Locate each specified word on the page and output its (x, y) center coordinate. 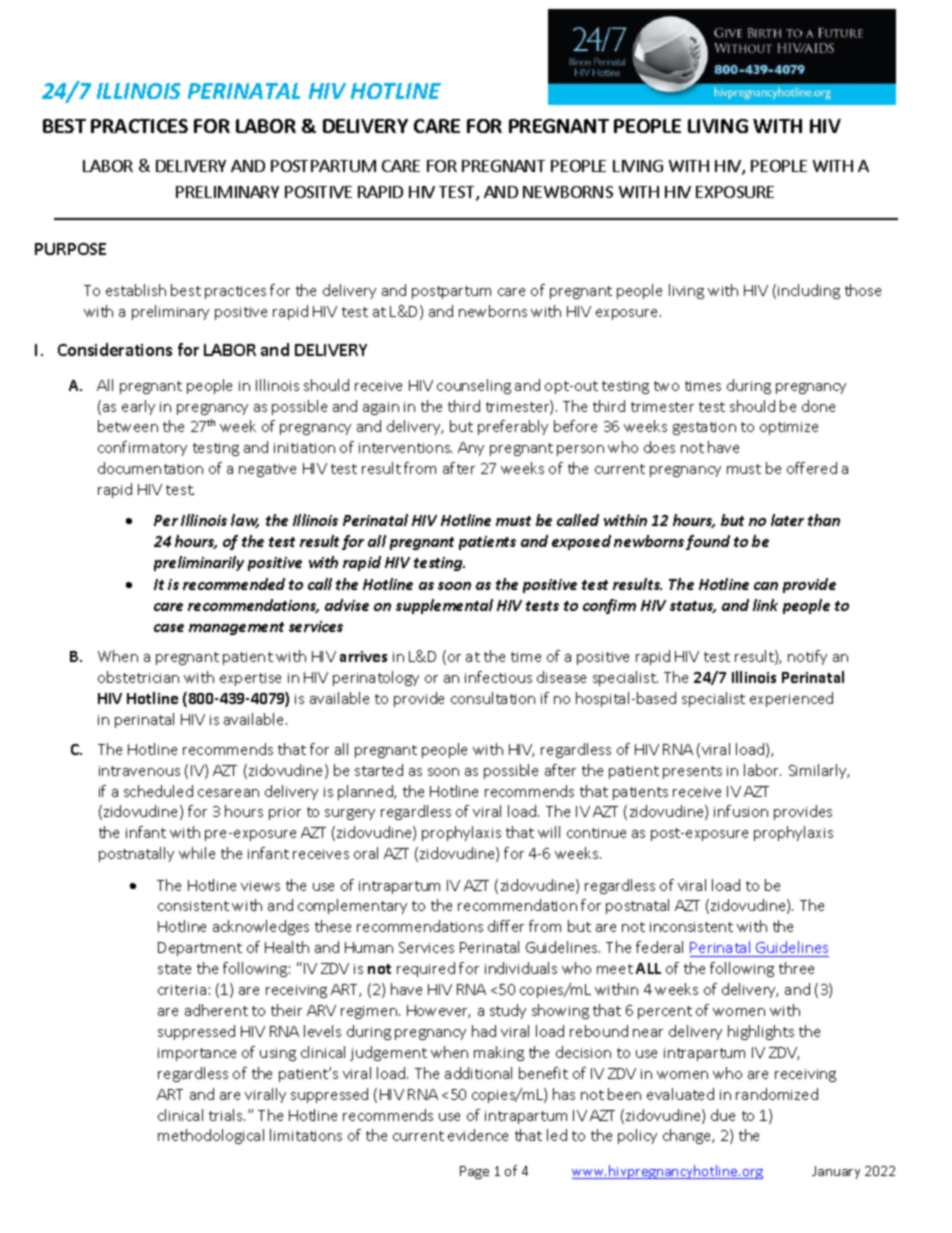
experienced (791, 699)
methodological (211, 1136)
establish (136, 290)
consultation (493, 698)
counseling (474, 386)
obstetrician (138, 677)
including (809, 291)
